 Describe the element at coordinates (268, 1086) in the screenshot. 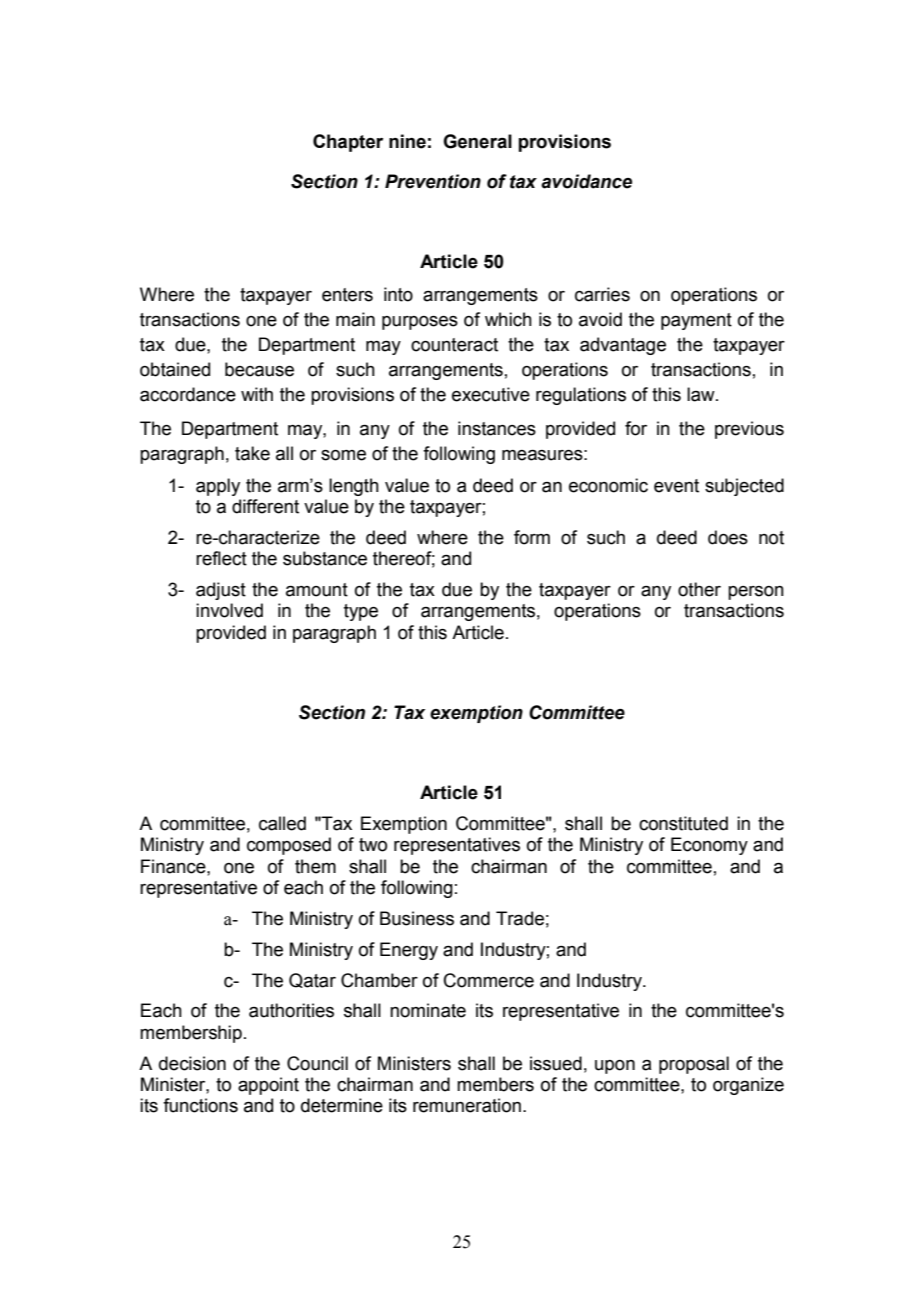

I see `appoint` at that location.
